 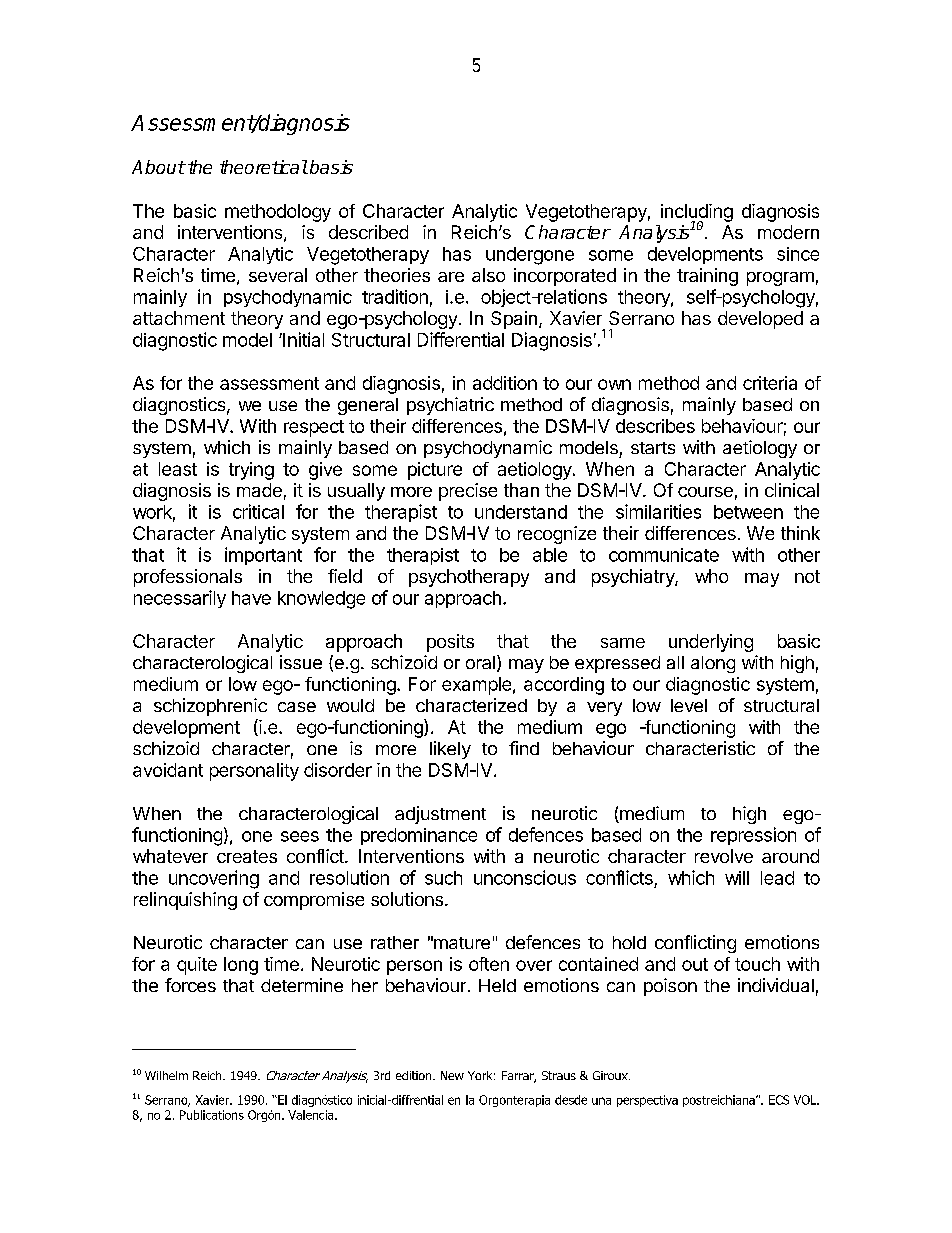 What do you see at coordinates (264, 167) in the screenshot?
I see `theoretical` at bounding box center [264, 167].
